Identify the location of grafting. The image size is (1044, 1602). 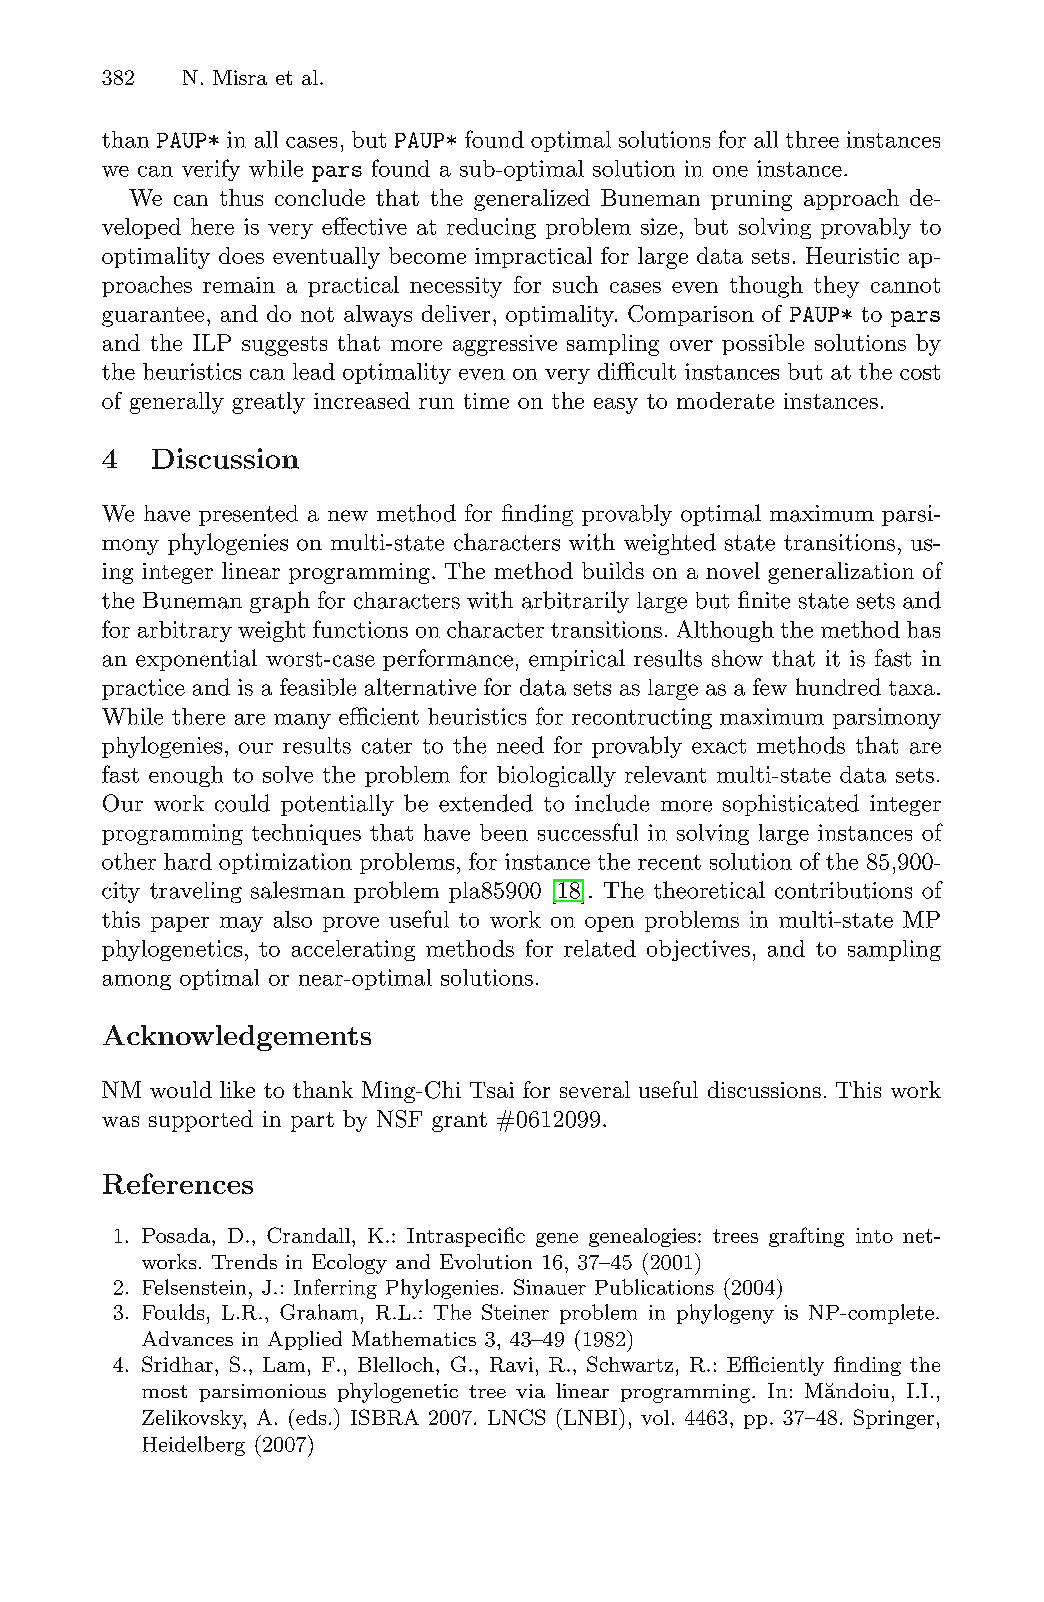
(806, 1237).
